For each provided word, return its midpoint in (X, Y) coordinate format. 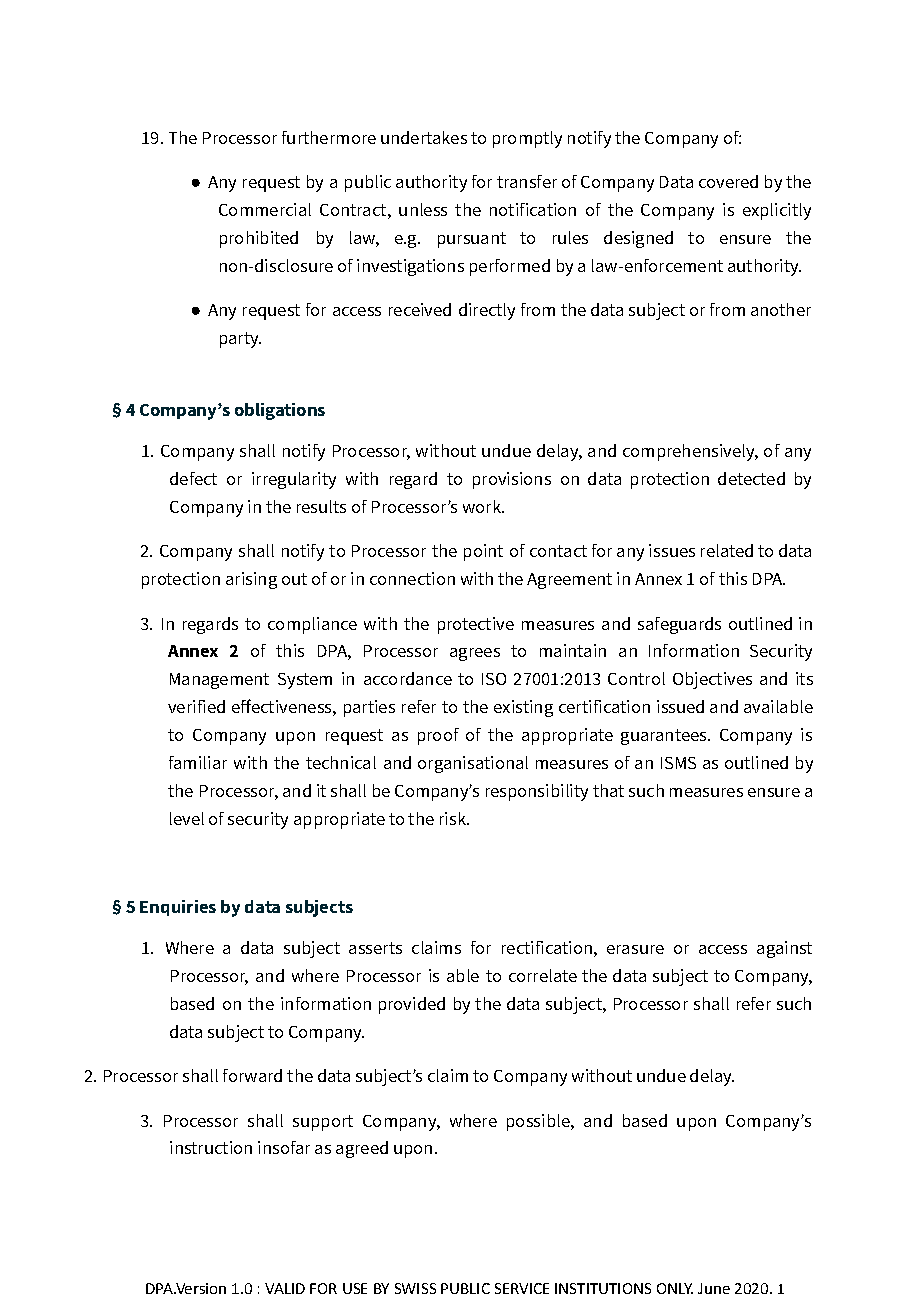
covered (728, 181)
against (784, 949)
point (483, 552)
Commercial (265, 209)
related (727, 550)
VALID (285, 1288)
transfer (527, 181)
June (714, 1288)
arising (251, 580)
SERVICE (522, 1288)
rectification (547, 947)
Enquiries (178, 908)
